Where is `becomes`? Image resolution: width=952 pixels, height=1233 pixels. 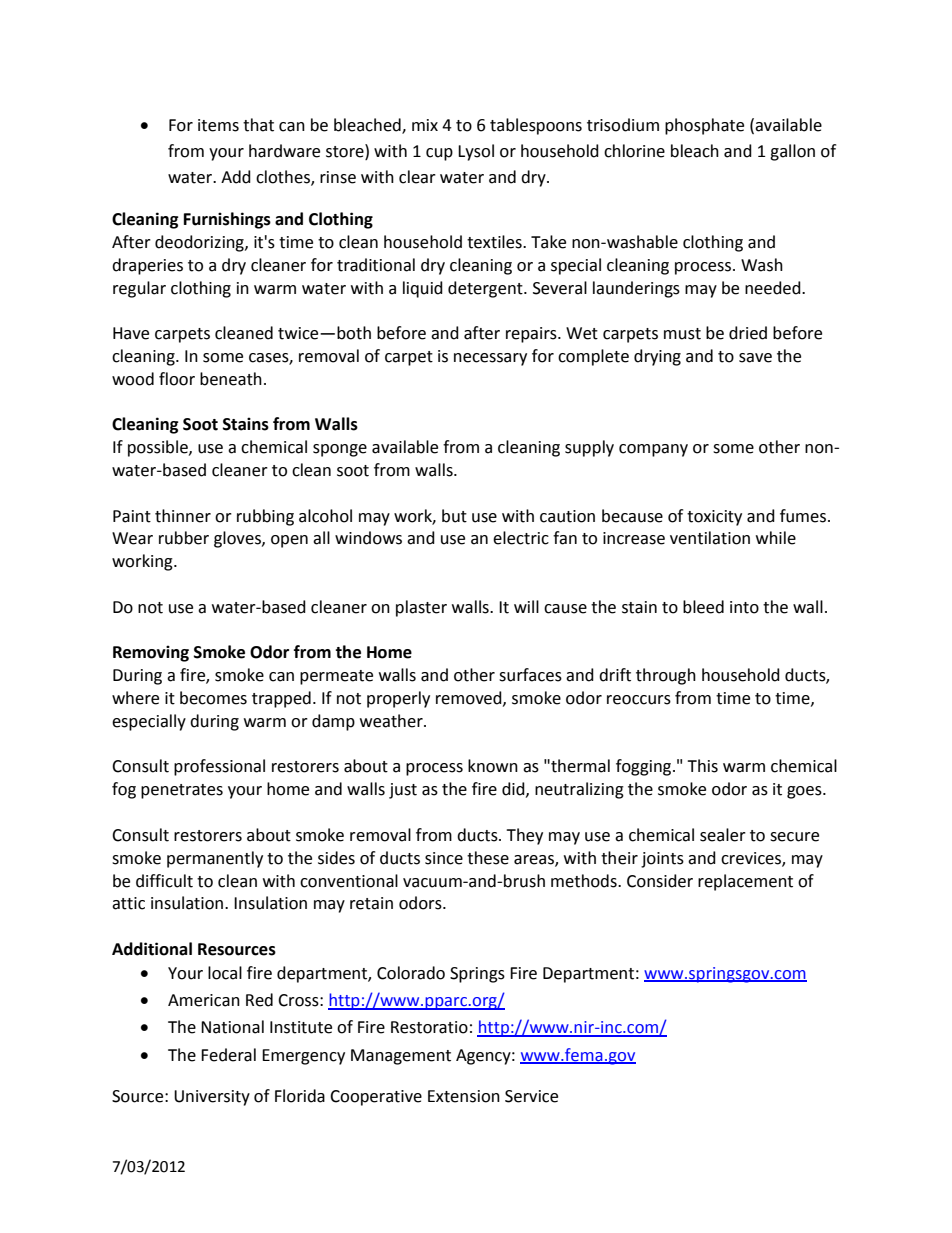 becomes is located at coordinates (213, 698).
